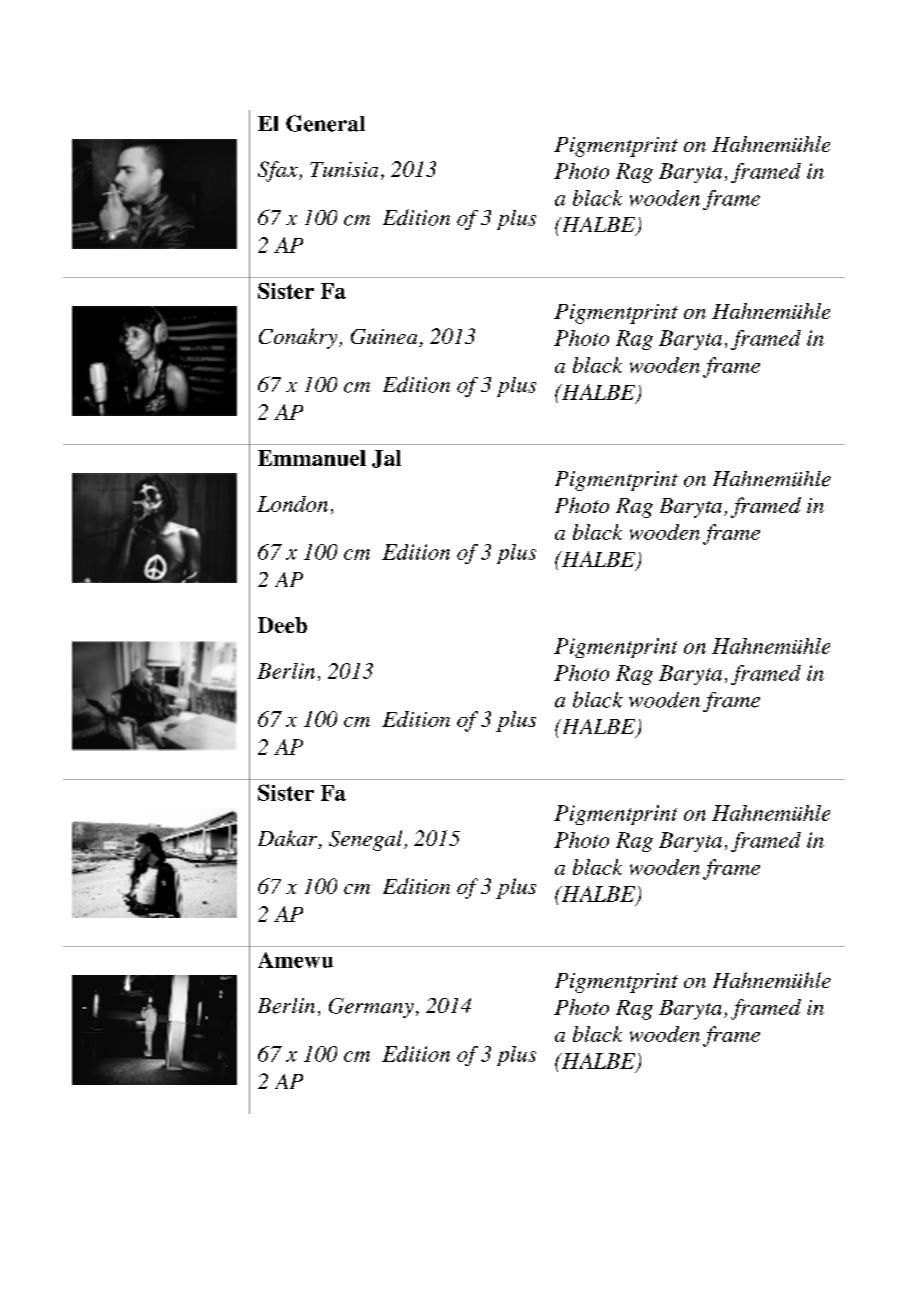 The image size is (924, 1308). I want to click on Dakar, so click(289, 839).
